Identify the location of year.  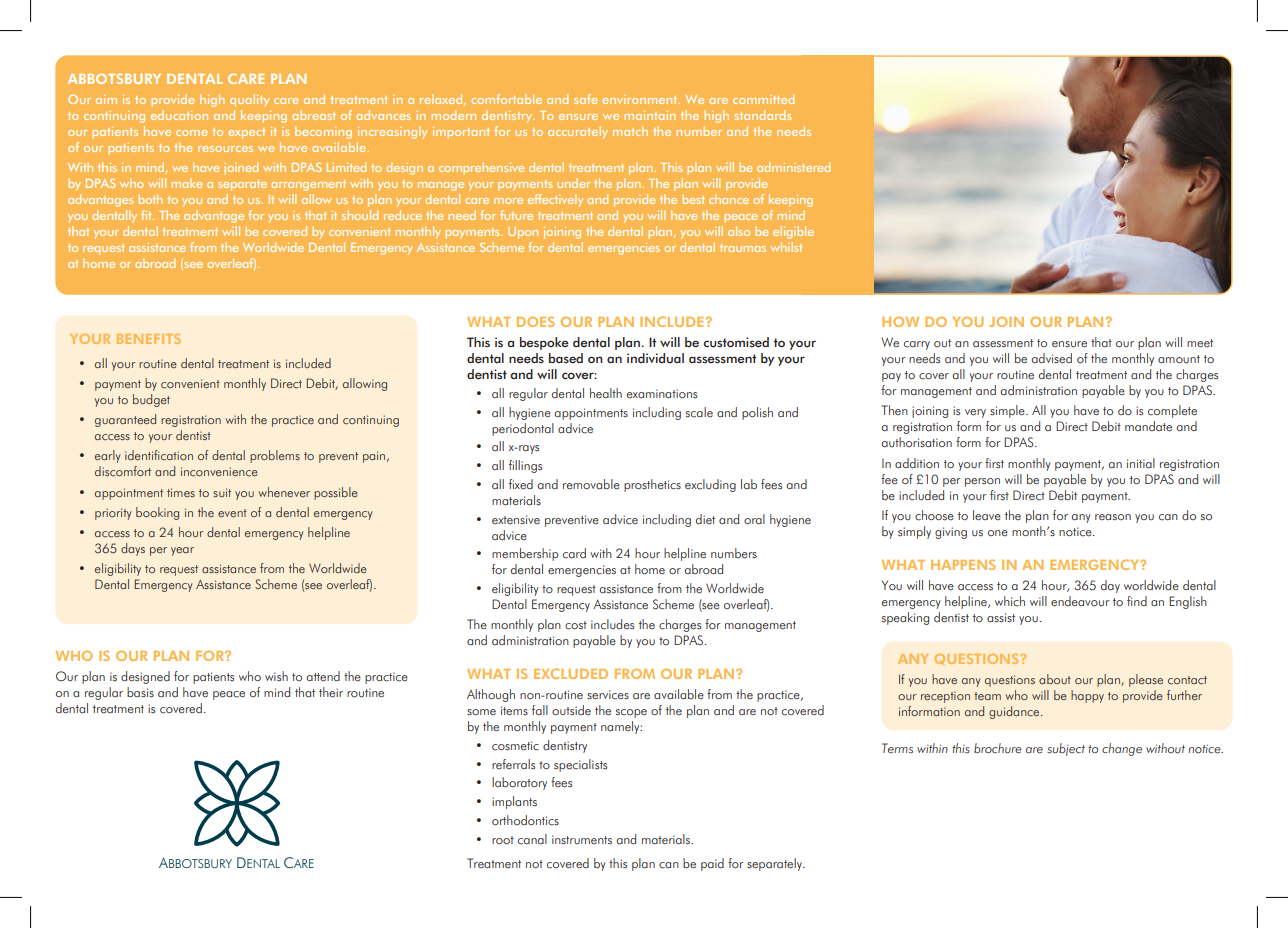
(182, 551).
